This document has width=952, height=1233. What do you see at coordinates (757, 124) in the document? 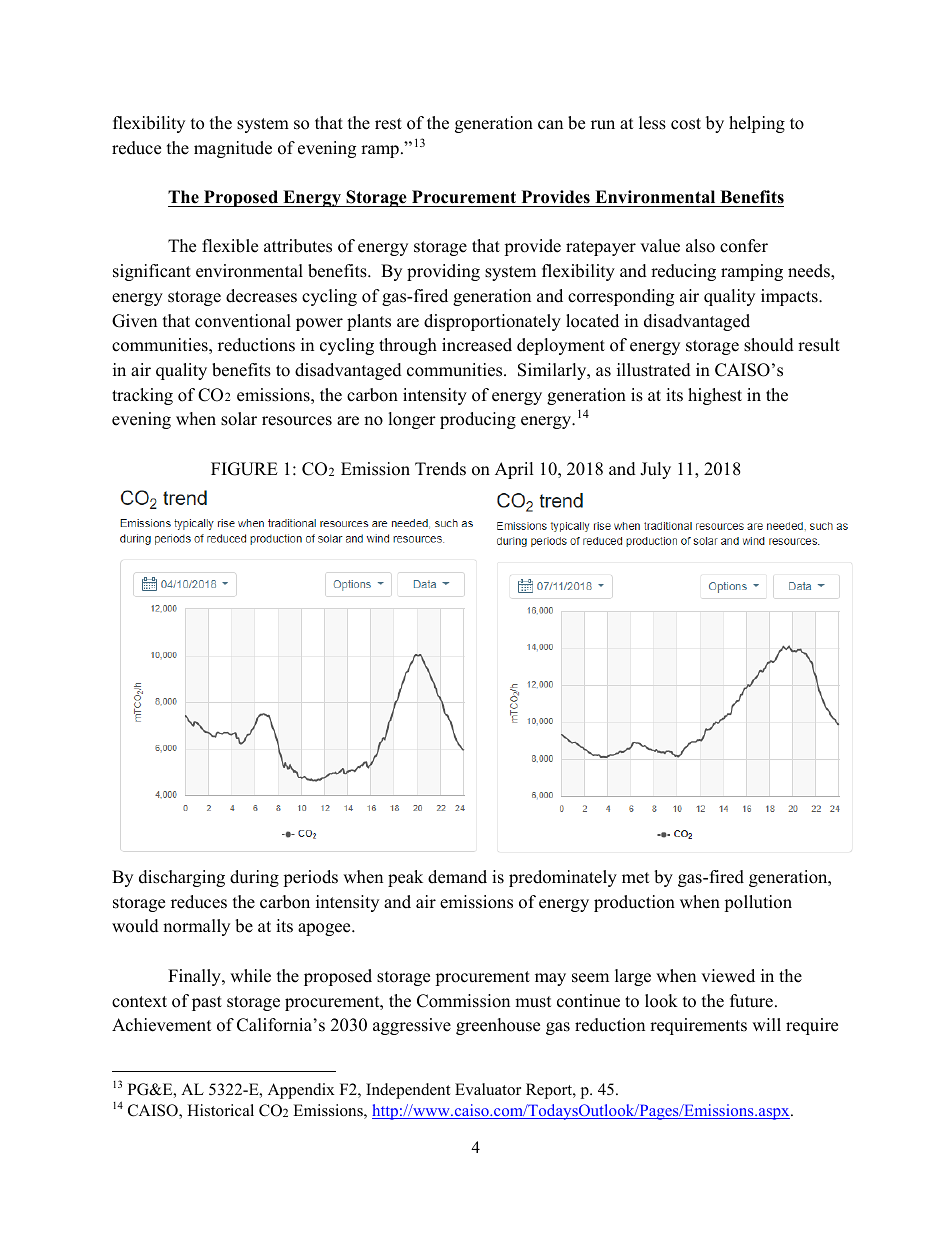
I see `helping` at bounding box center [757, 124].
